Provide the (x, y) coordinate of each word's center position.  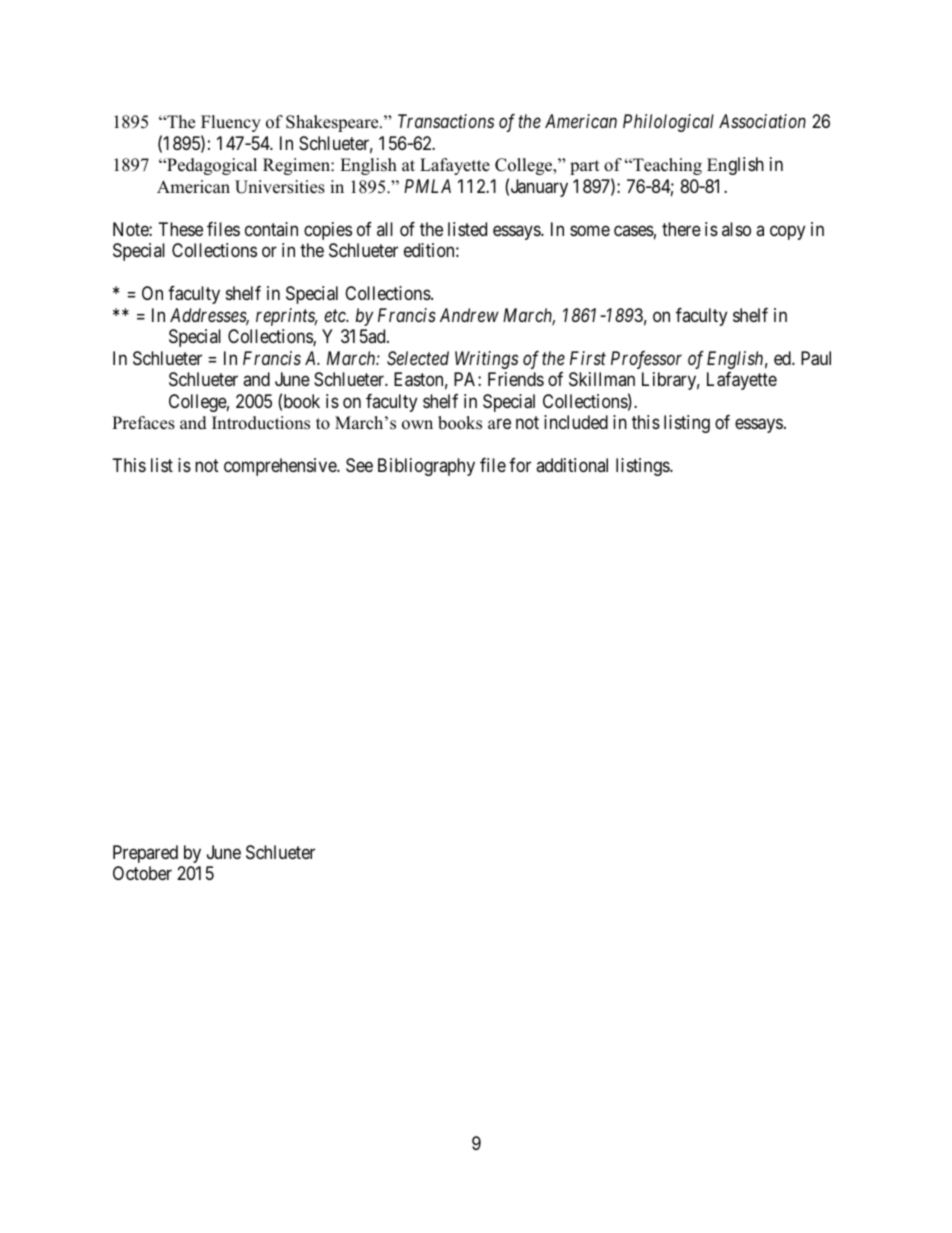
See (359, 465)
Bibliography (426, 467)
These (181, 229)
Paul (816, 358)
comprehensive (281, 467)
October (142, 873)
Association (762, 121)
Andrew (469, 315)
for (520, 465)
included (576, 422)
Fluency (231, 123)
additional (572, 465)
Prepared (145, 854)
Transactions (446, 121)
